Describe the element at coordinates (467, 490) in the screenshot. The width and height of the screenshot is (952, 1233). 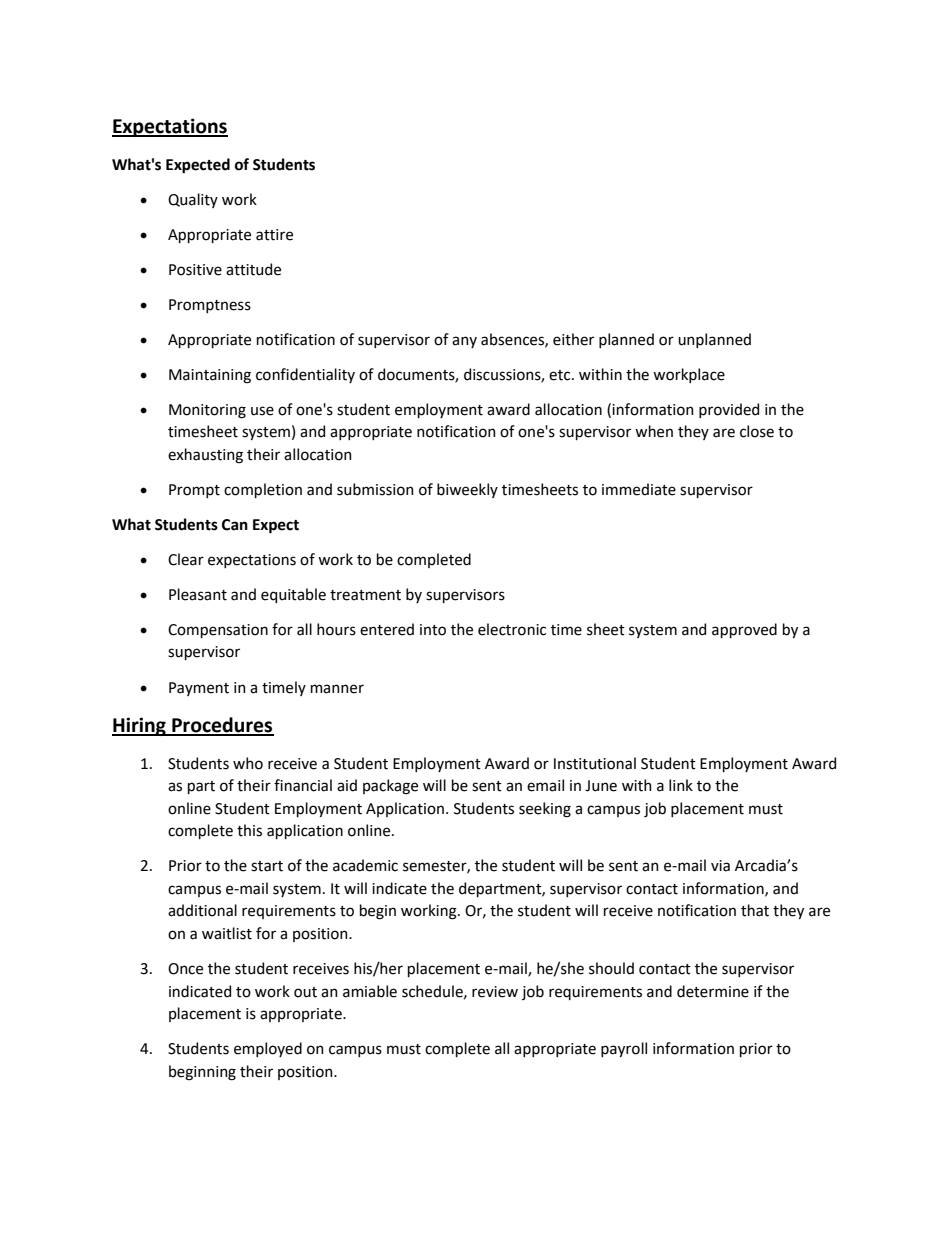
I see `biweekly` at that location.
